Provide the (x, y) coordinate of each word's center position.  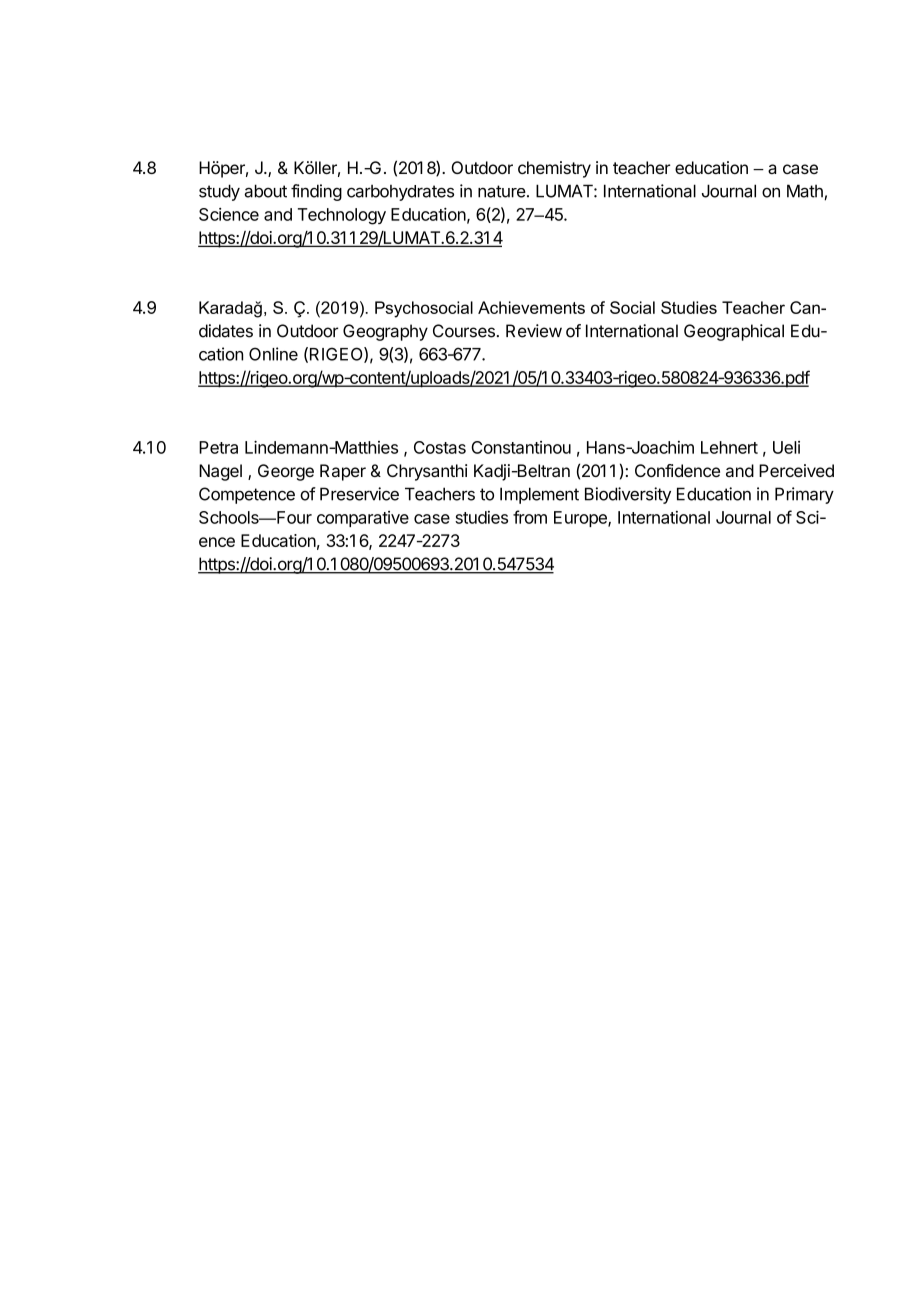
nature (502, 191)
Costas (440, 447)
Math (805, 191)
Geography (385, 332)
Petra (218, 447)
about (265, 191)
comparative (363, 519)
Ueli (786, 447)
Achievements (531, 307)
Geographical (734, 332)
